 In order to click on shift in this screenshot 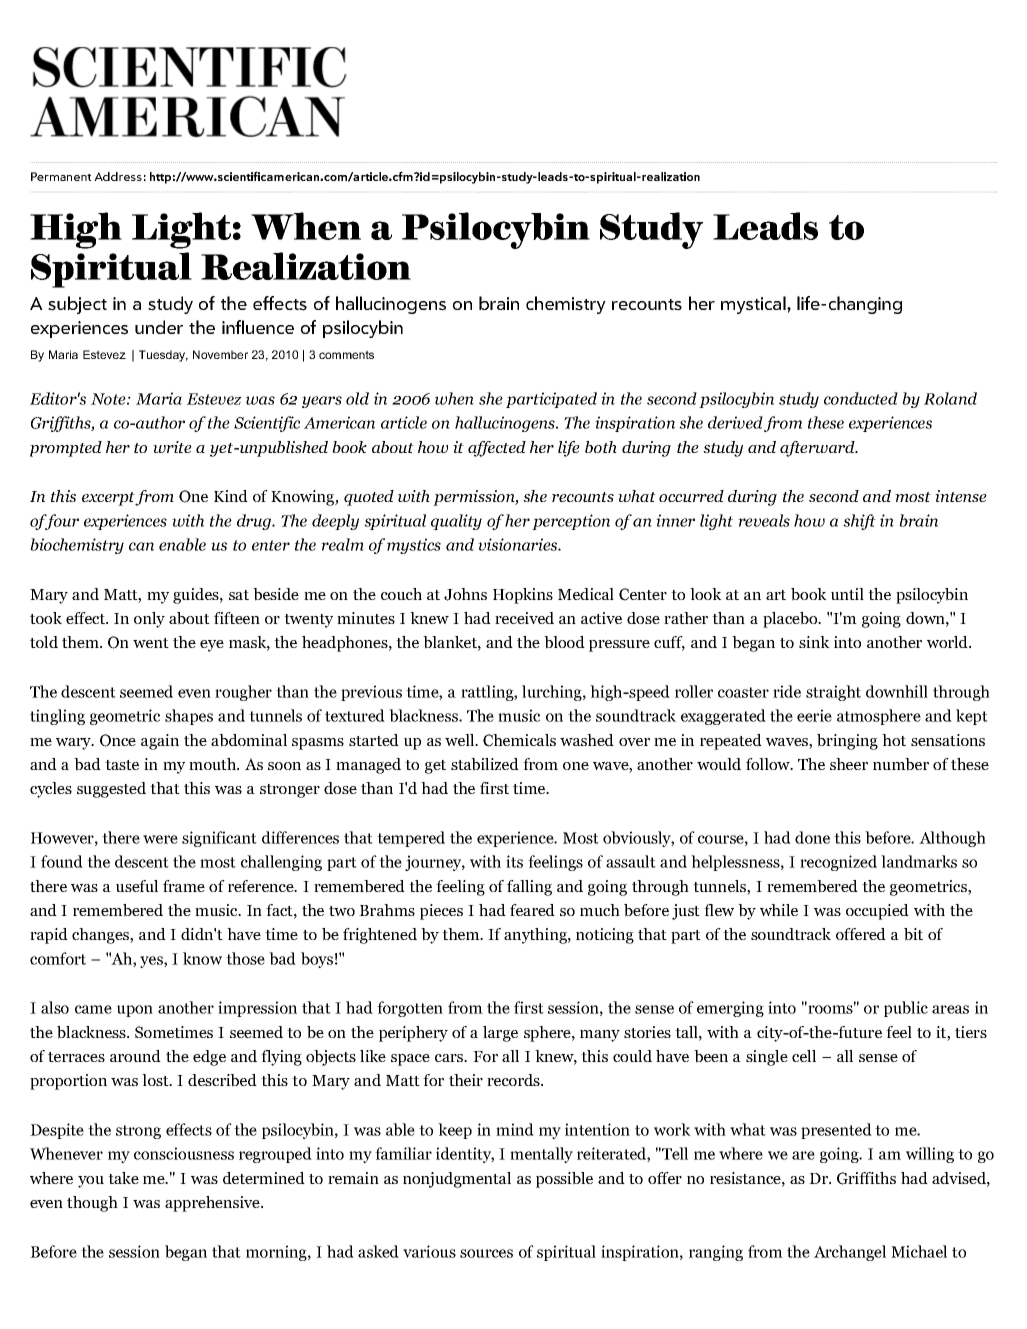, I will do `click(859, 522)`.
